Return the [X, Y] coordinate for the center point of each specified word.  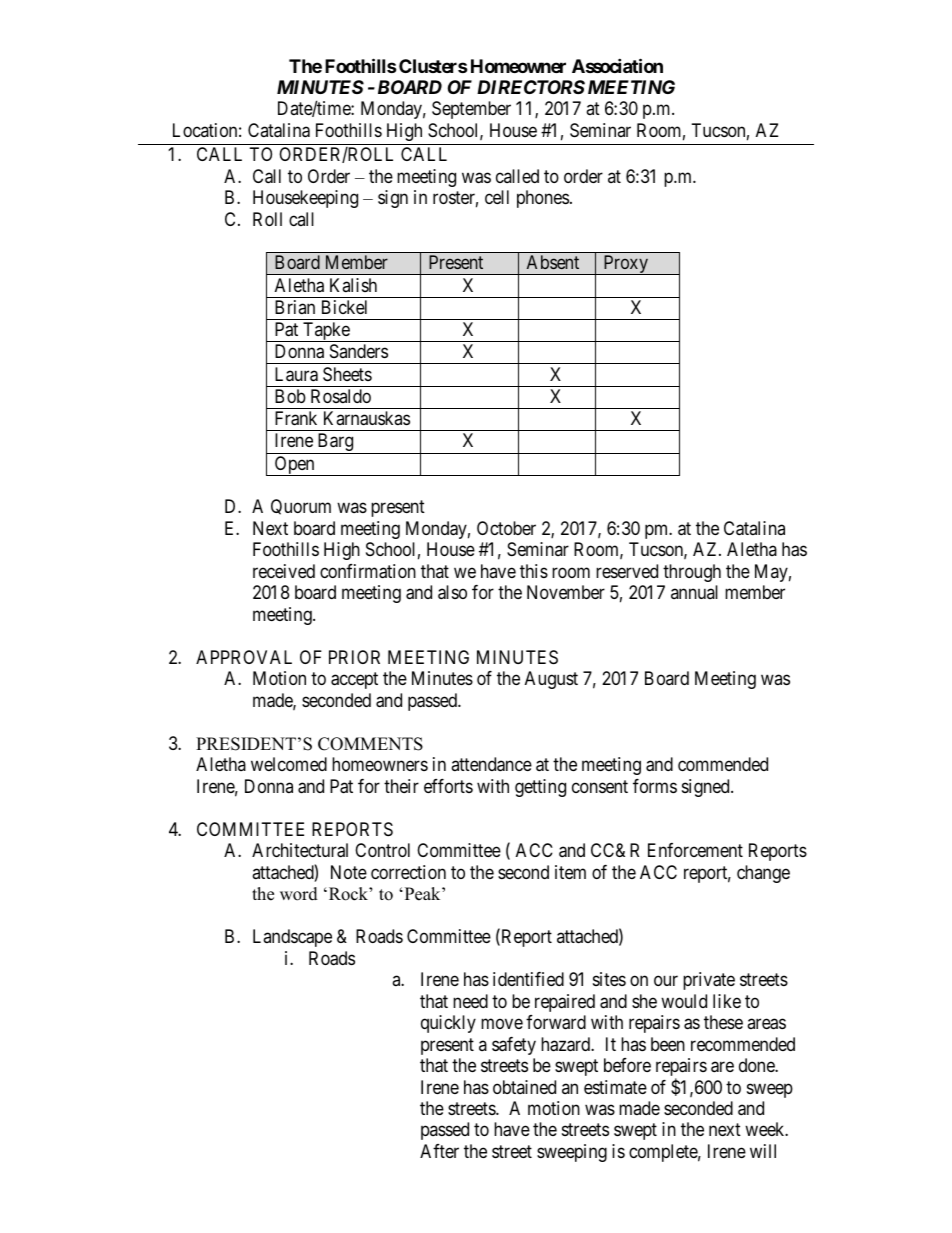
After [439, 1151]
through [692, 573]
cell [497, 197]
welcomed [289, 764]
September [471, 110]
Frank [296, 418]
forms [655, 786]
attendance [491, 764]
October [506, 528]
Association [617, 65]
